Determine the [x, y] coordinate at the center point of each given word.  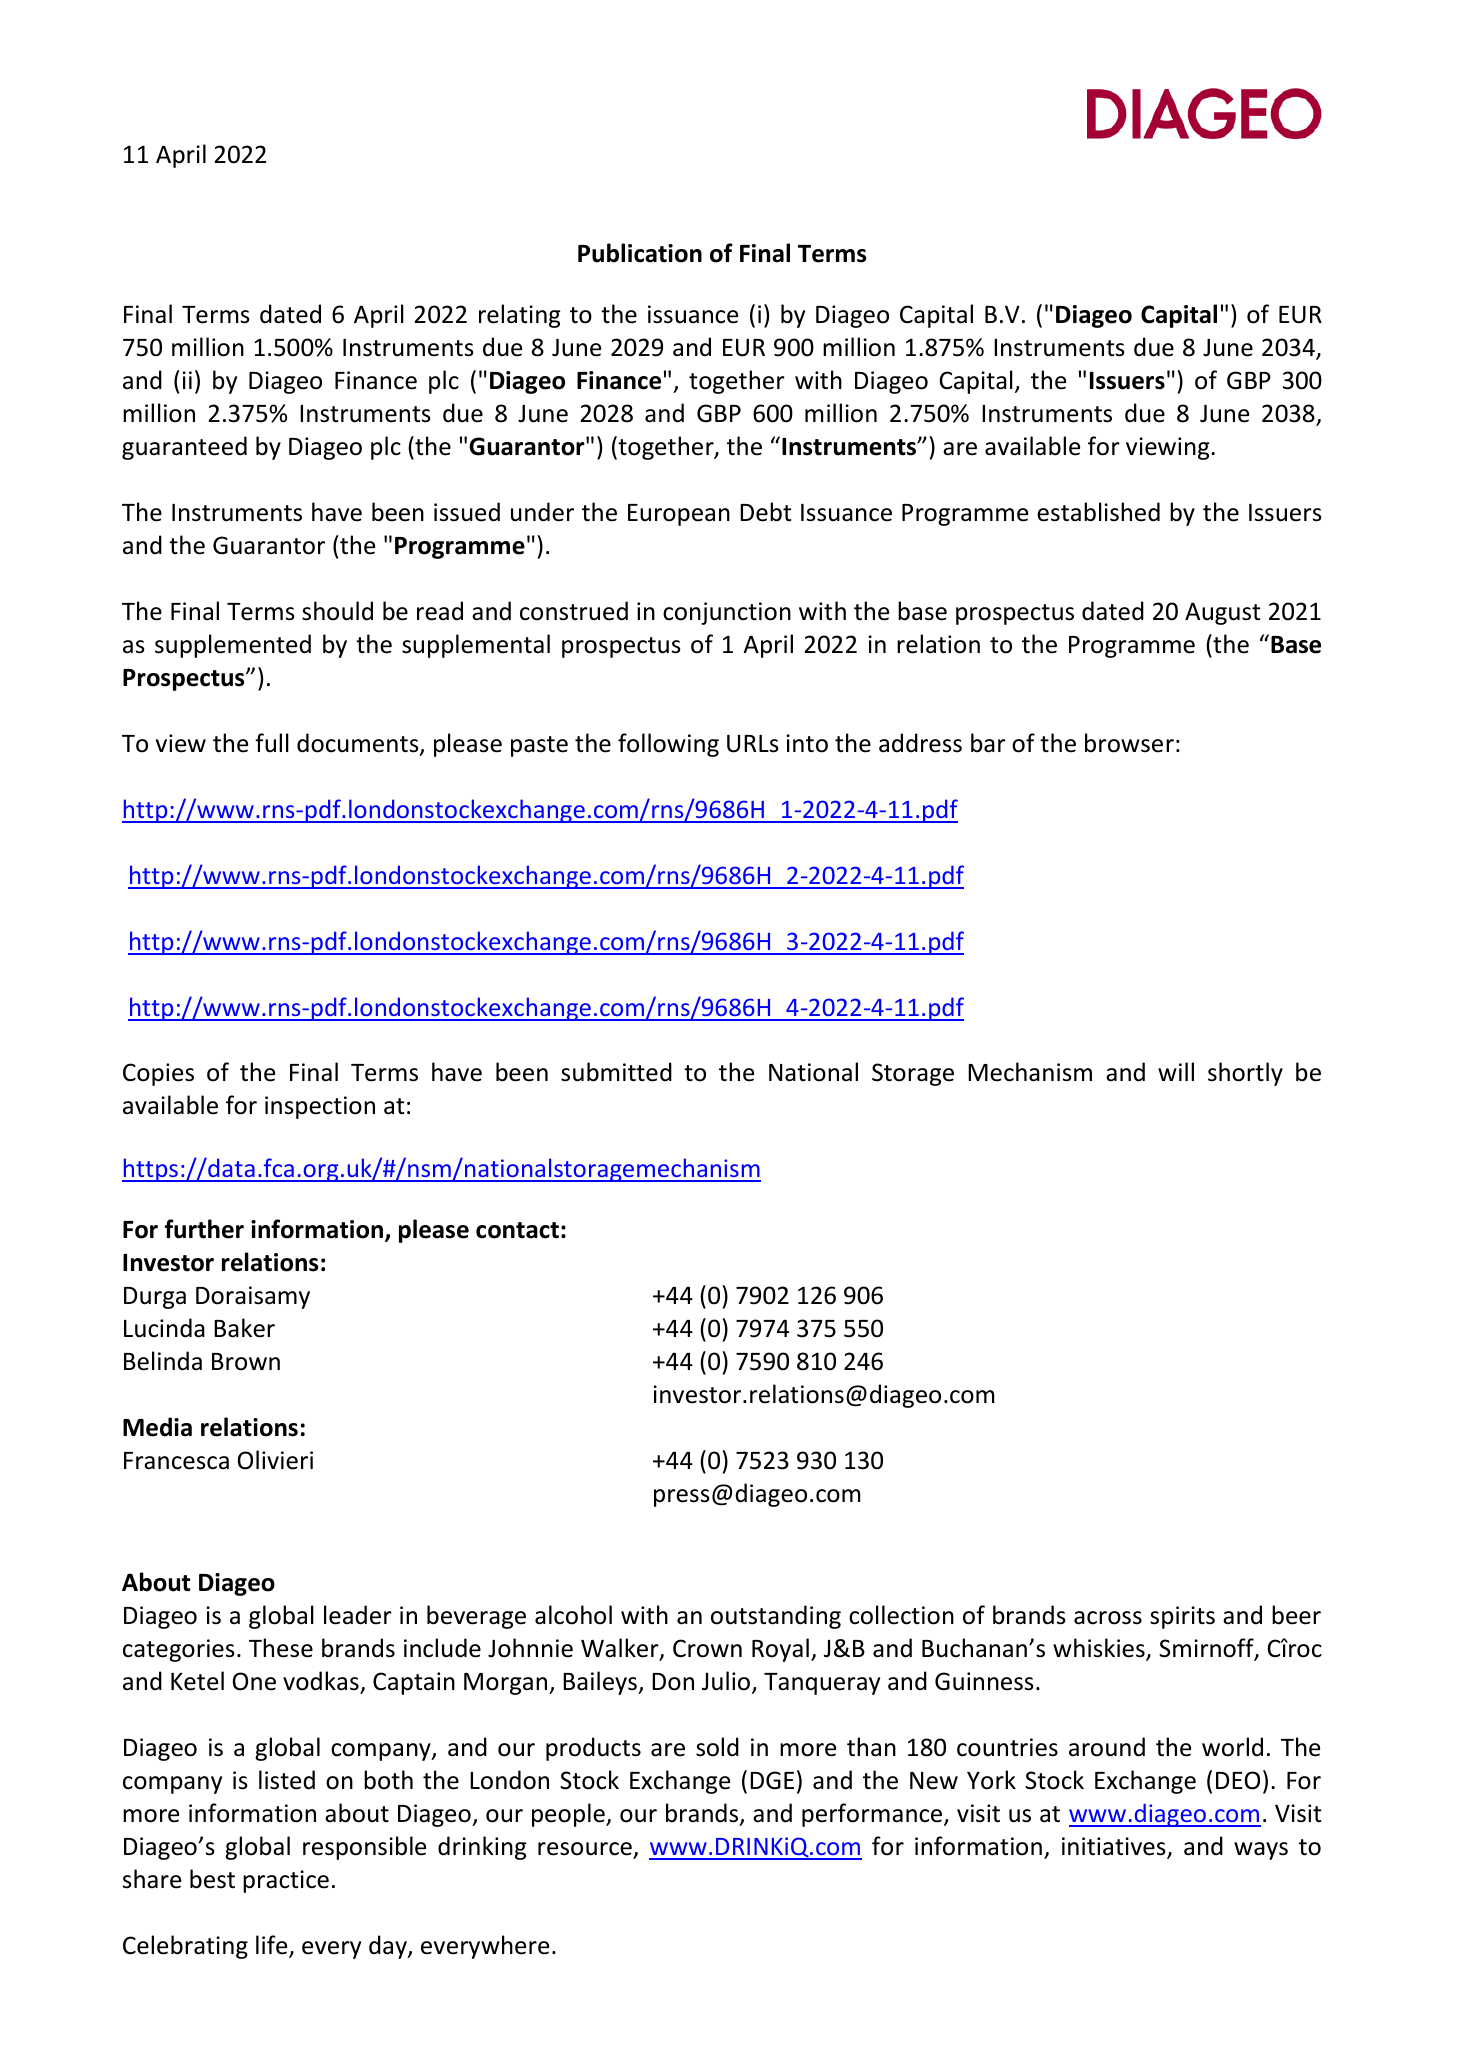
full [272, 743]
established [1098, 512]
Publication [640, 253]
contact [517, 1230]
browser [1129, 743]
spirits [1182, 1617]
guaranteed [184, 448]
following [668, 745]
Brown [246, 1362]
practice [286, 1881]
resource [585, 1849]
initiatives [1115, 1847]
